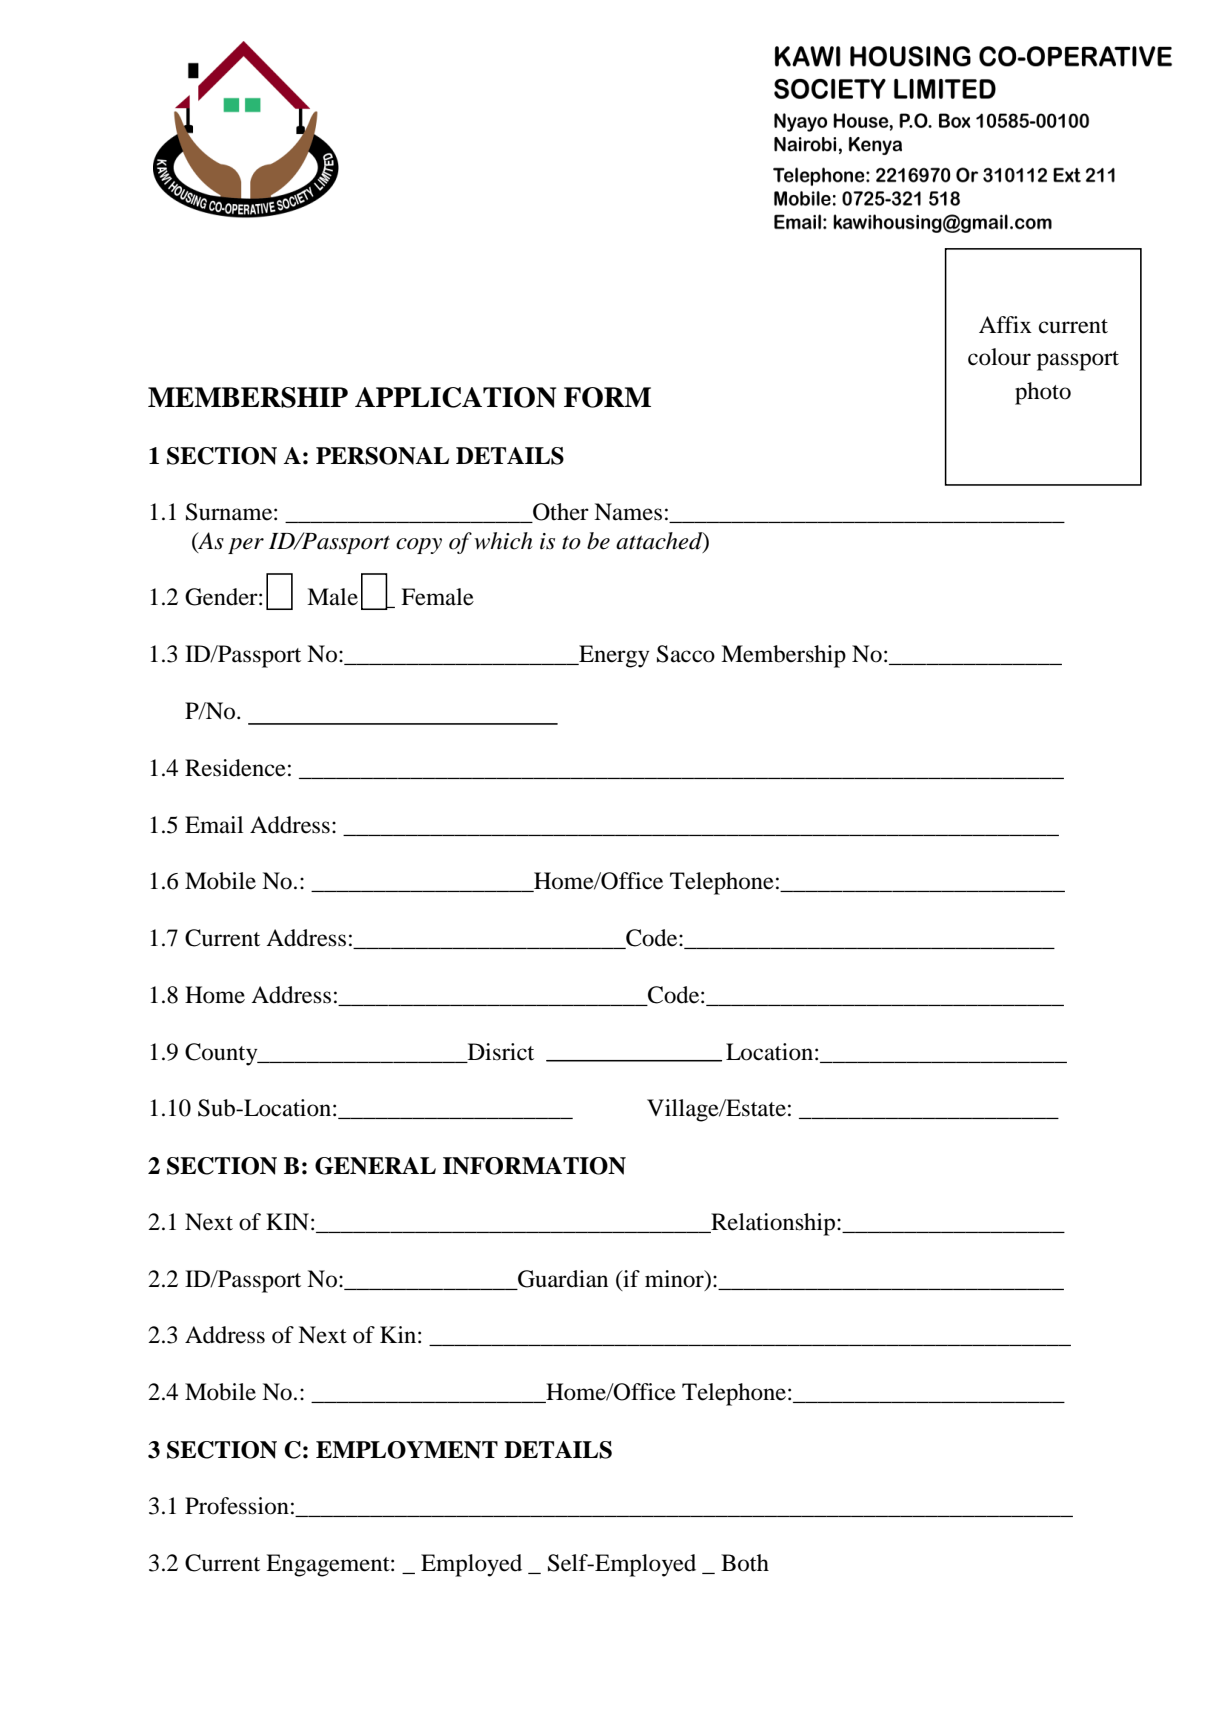  Describe the element at coordinates (407, 1450) in the screenshot. I see `EMPLOYMENT` at that location.
